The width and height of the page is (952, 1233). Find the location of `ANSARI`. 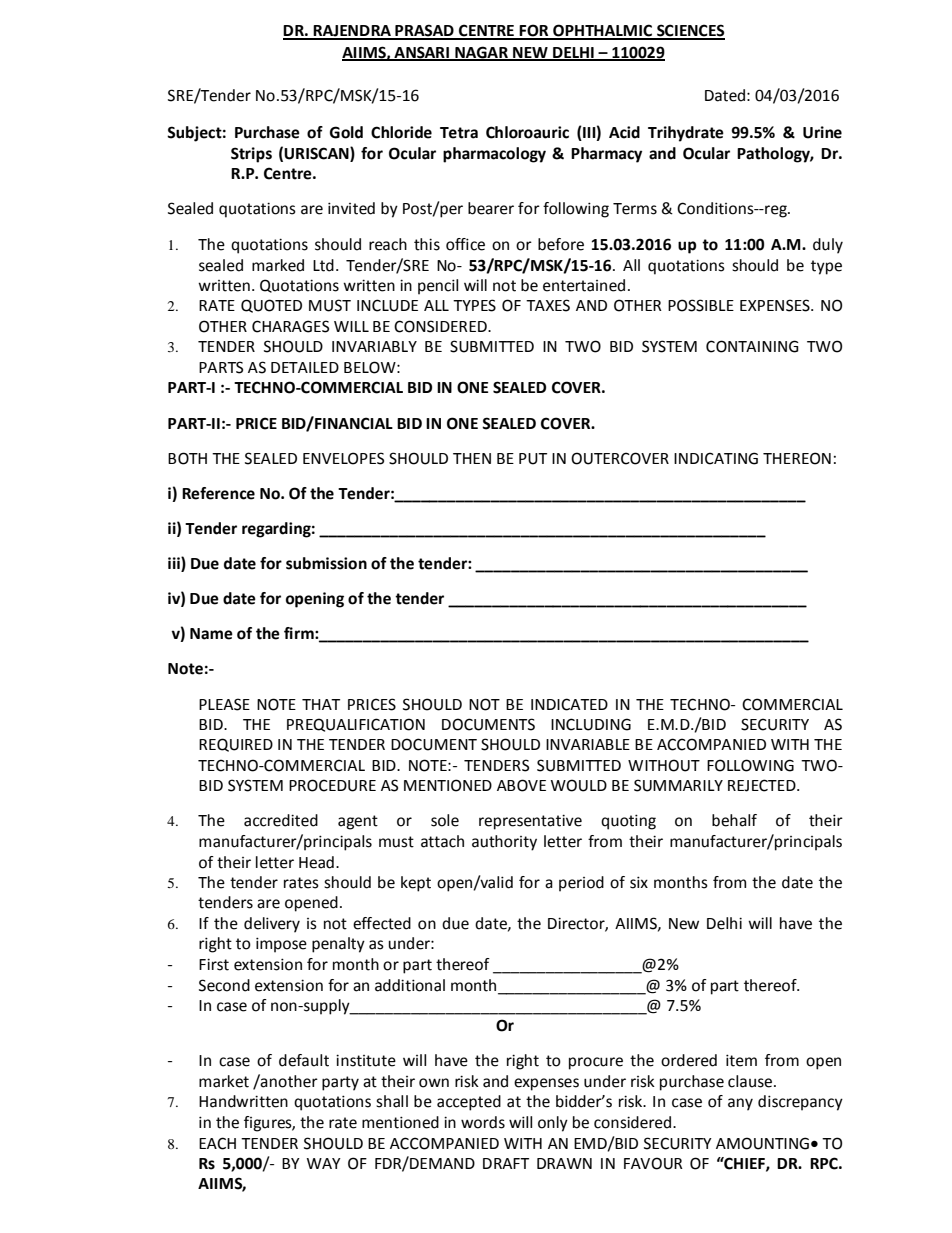

ANSARI is located at coordinates (421, 53).
